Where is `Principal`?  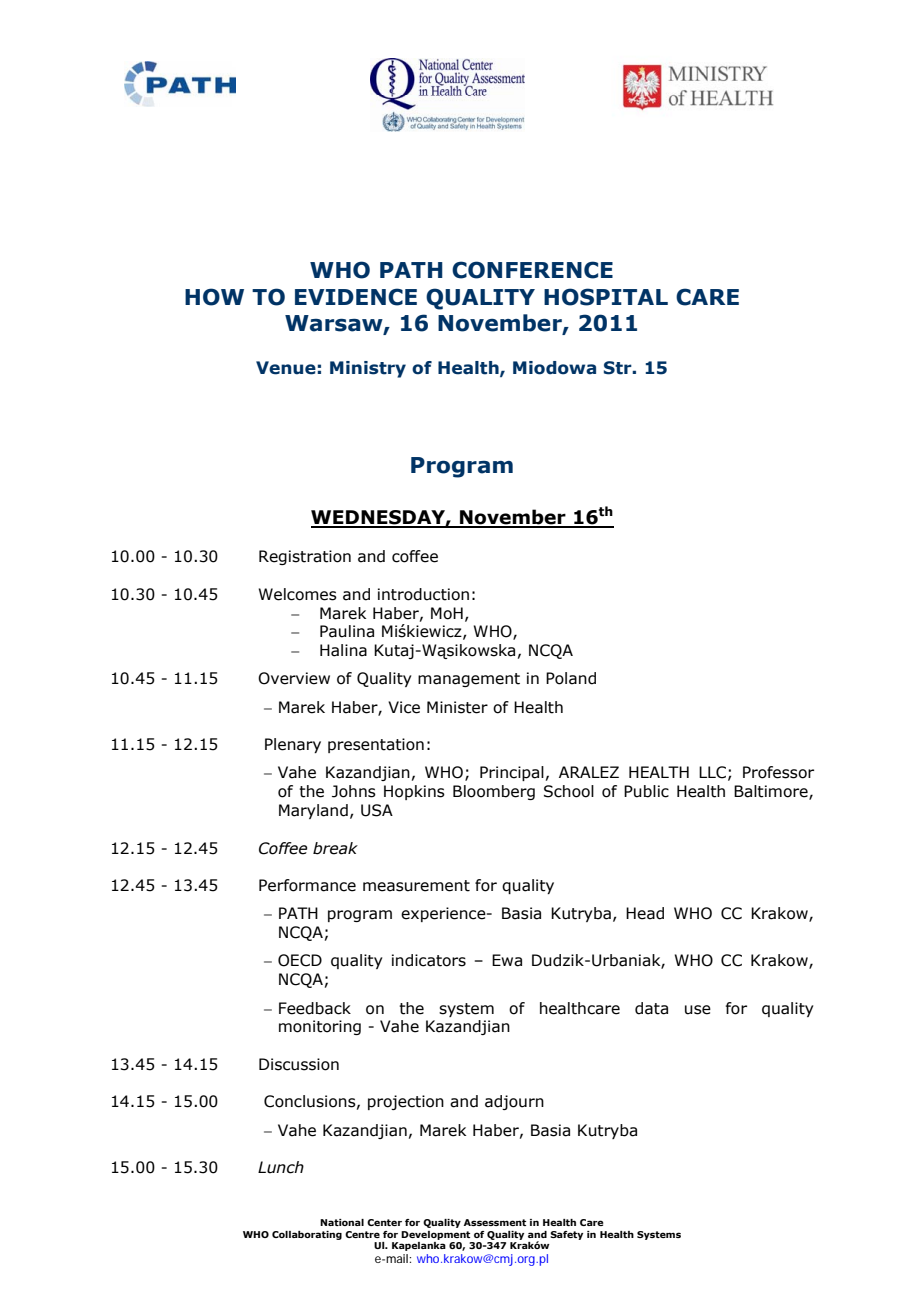 Principal is located at coordinates (512, 773).
